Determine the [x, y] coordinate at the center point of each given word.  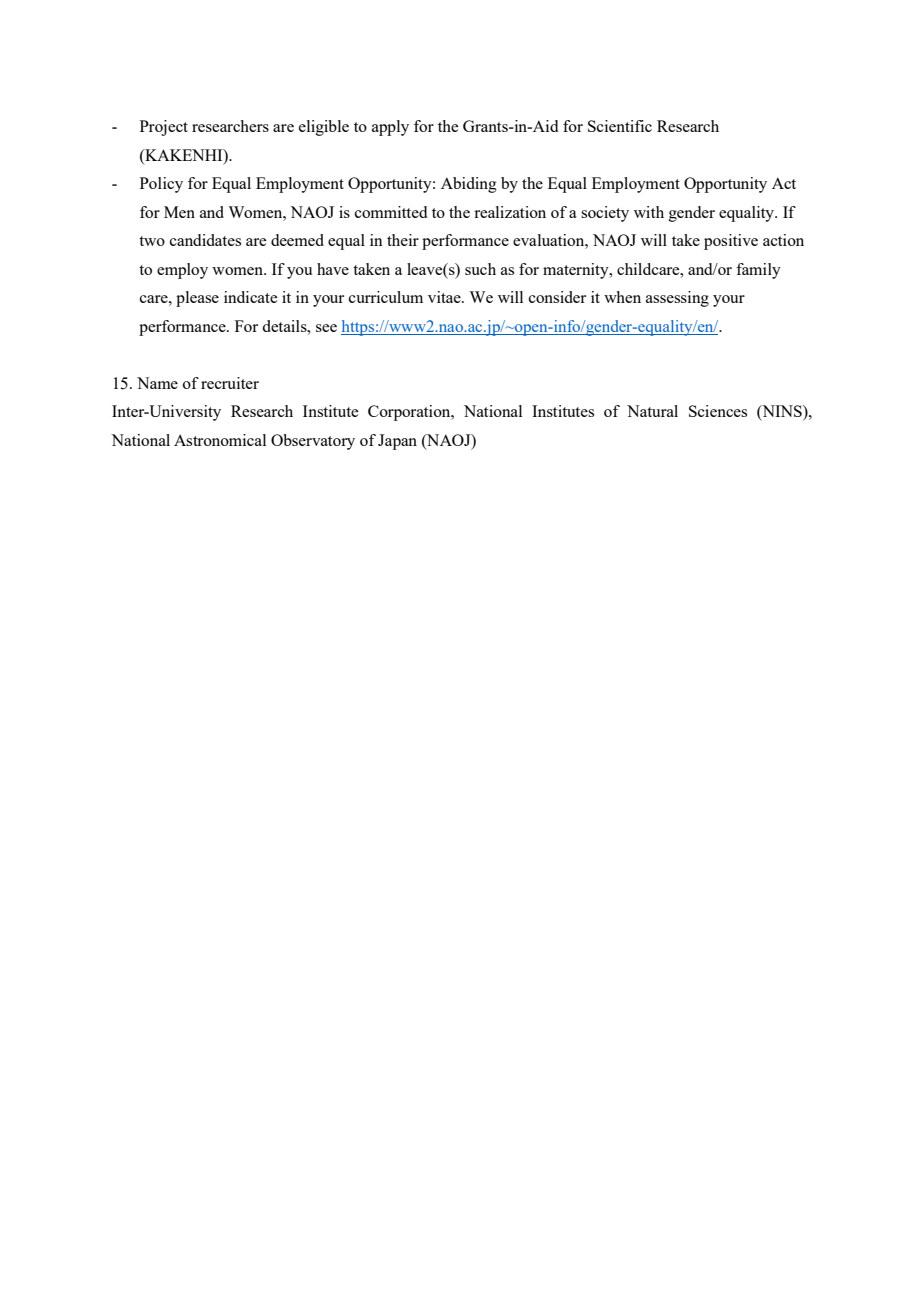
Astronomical [220, 440]
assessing [677, 299]
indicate [250, 297]
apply [390, 128]
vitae [445, 297]
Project [164, 128]
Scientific [620, 126]
